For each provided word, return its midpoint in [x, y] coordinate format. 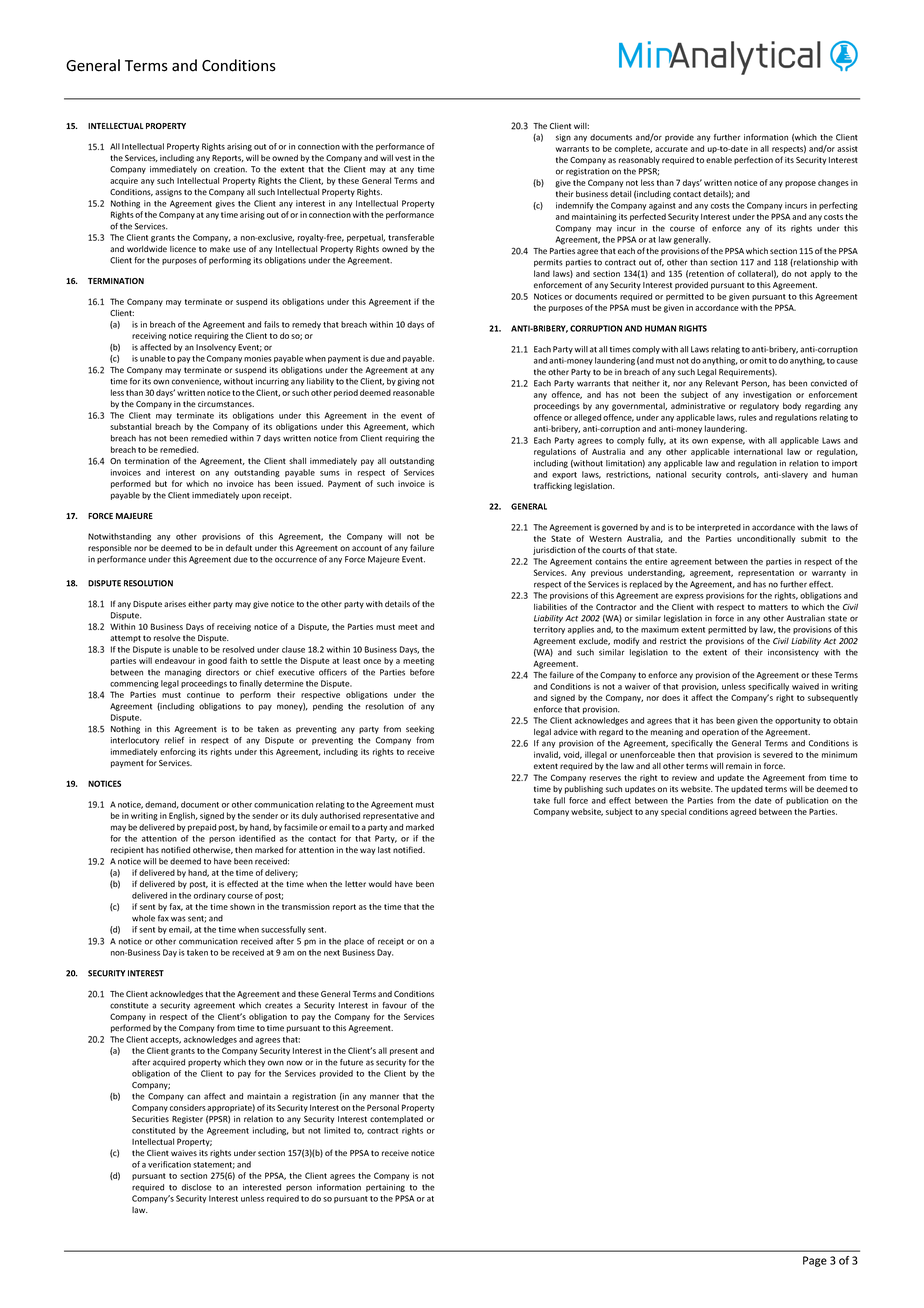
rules [748, 417]
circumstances [226, 404]
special [673, 812]
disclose [197, 1187]
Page [815, 1261]
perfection [753, 160]
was [178, 919]
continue [203, 694]
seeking [420, 730]
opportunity [798, 721]
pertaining [385, 1188]
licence [183, 249]
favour [394, 1005]
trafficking [553, 486]
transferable [411, 237]
